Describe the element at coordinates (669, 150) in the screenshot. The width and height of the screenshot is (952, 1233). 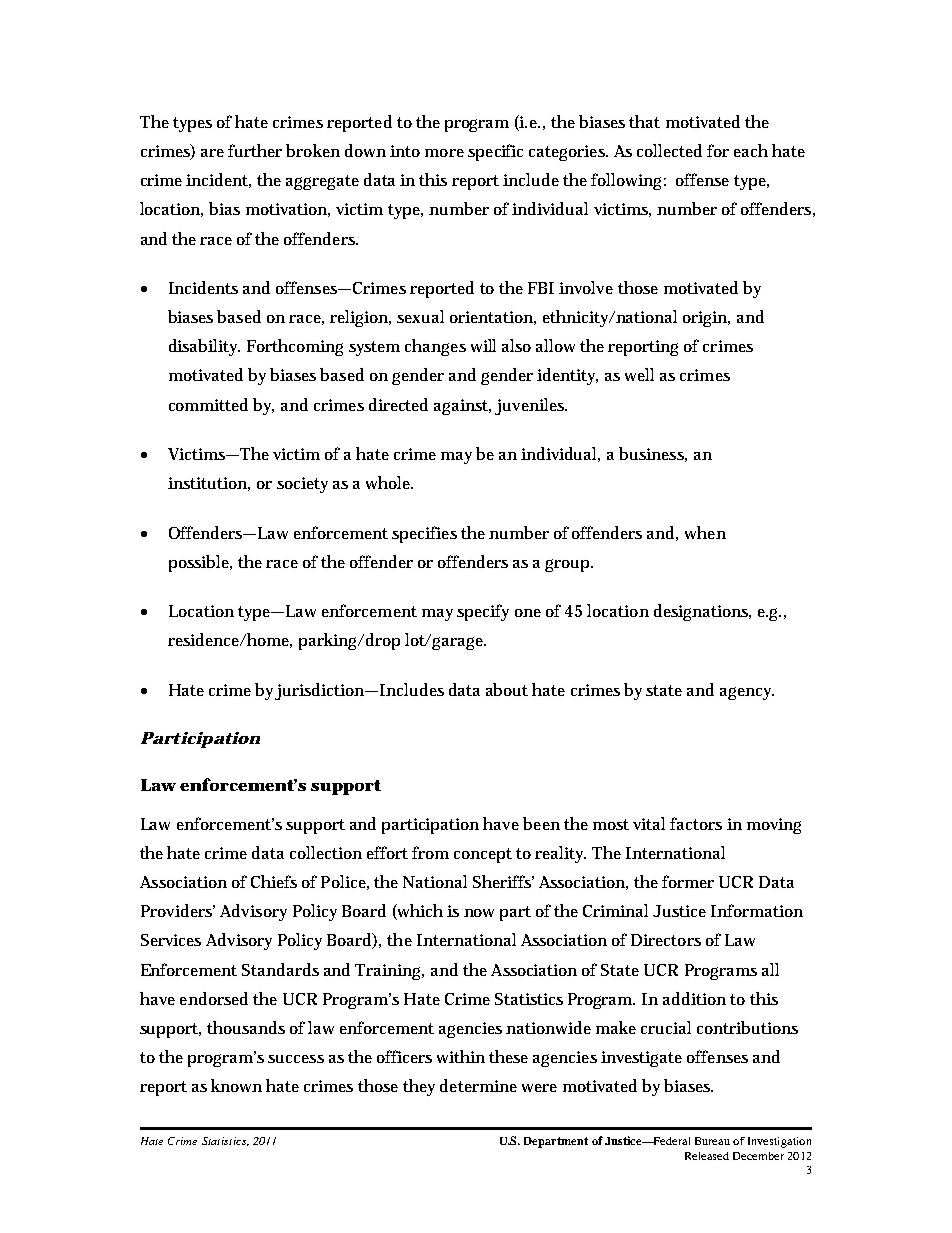
I see `collected` at that location.
